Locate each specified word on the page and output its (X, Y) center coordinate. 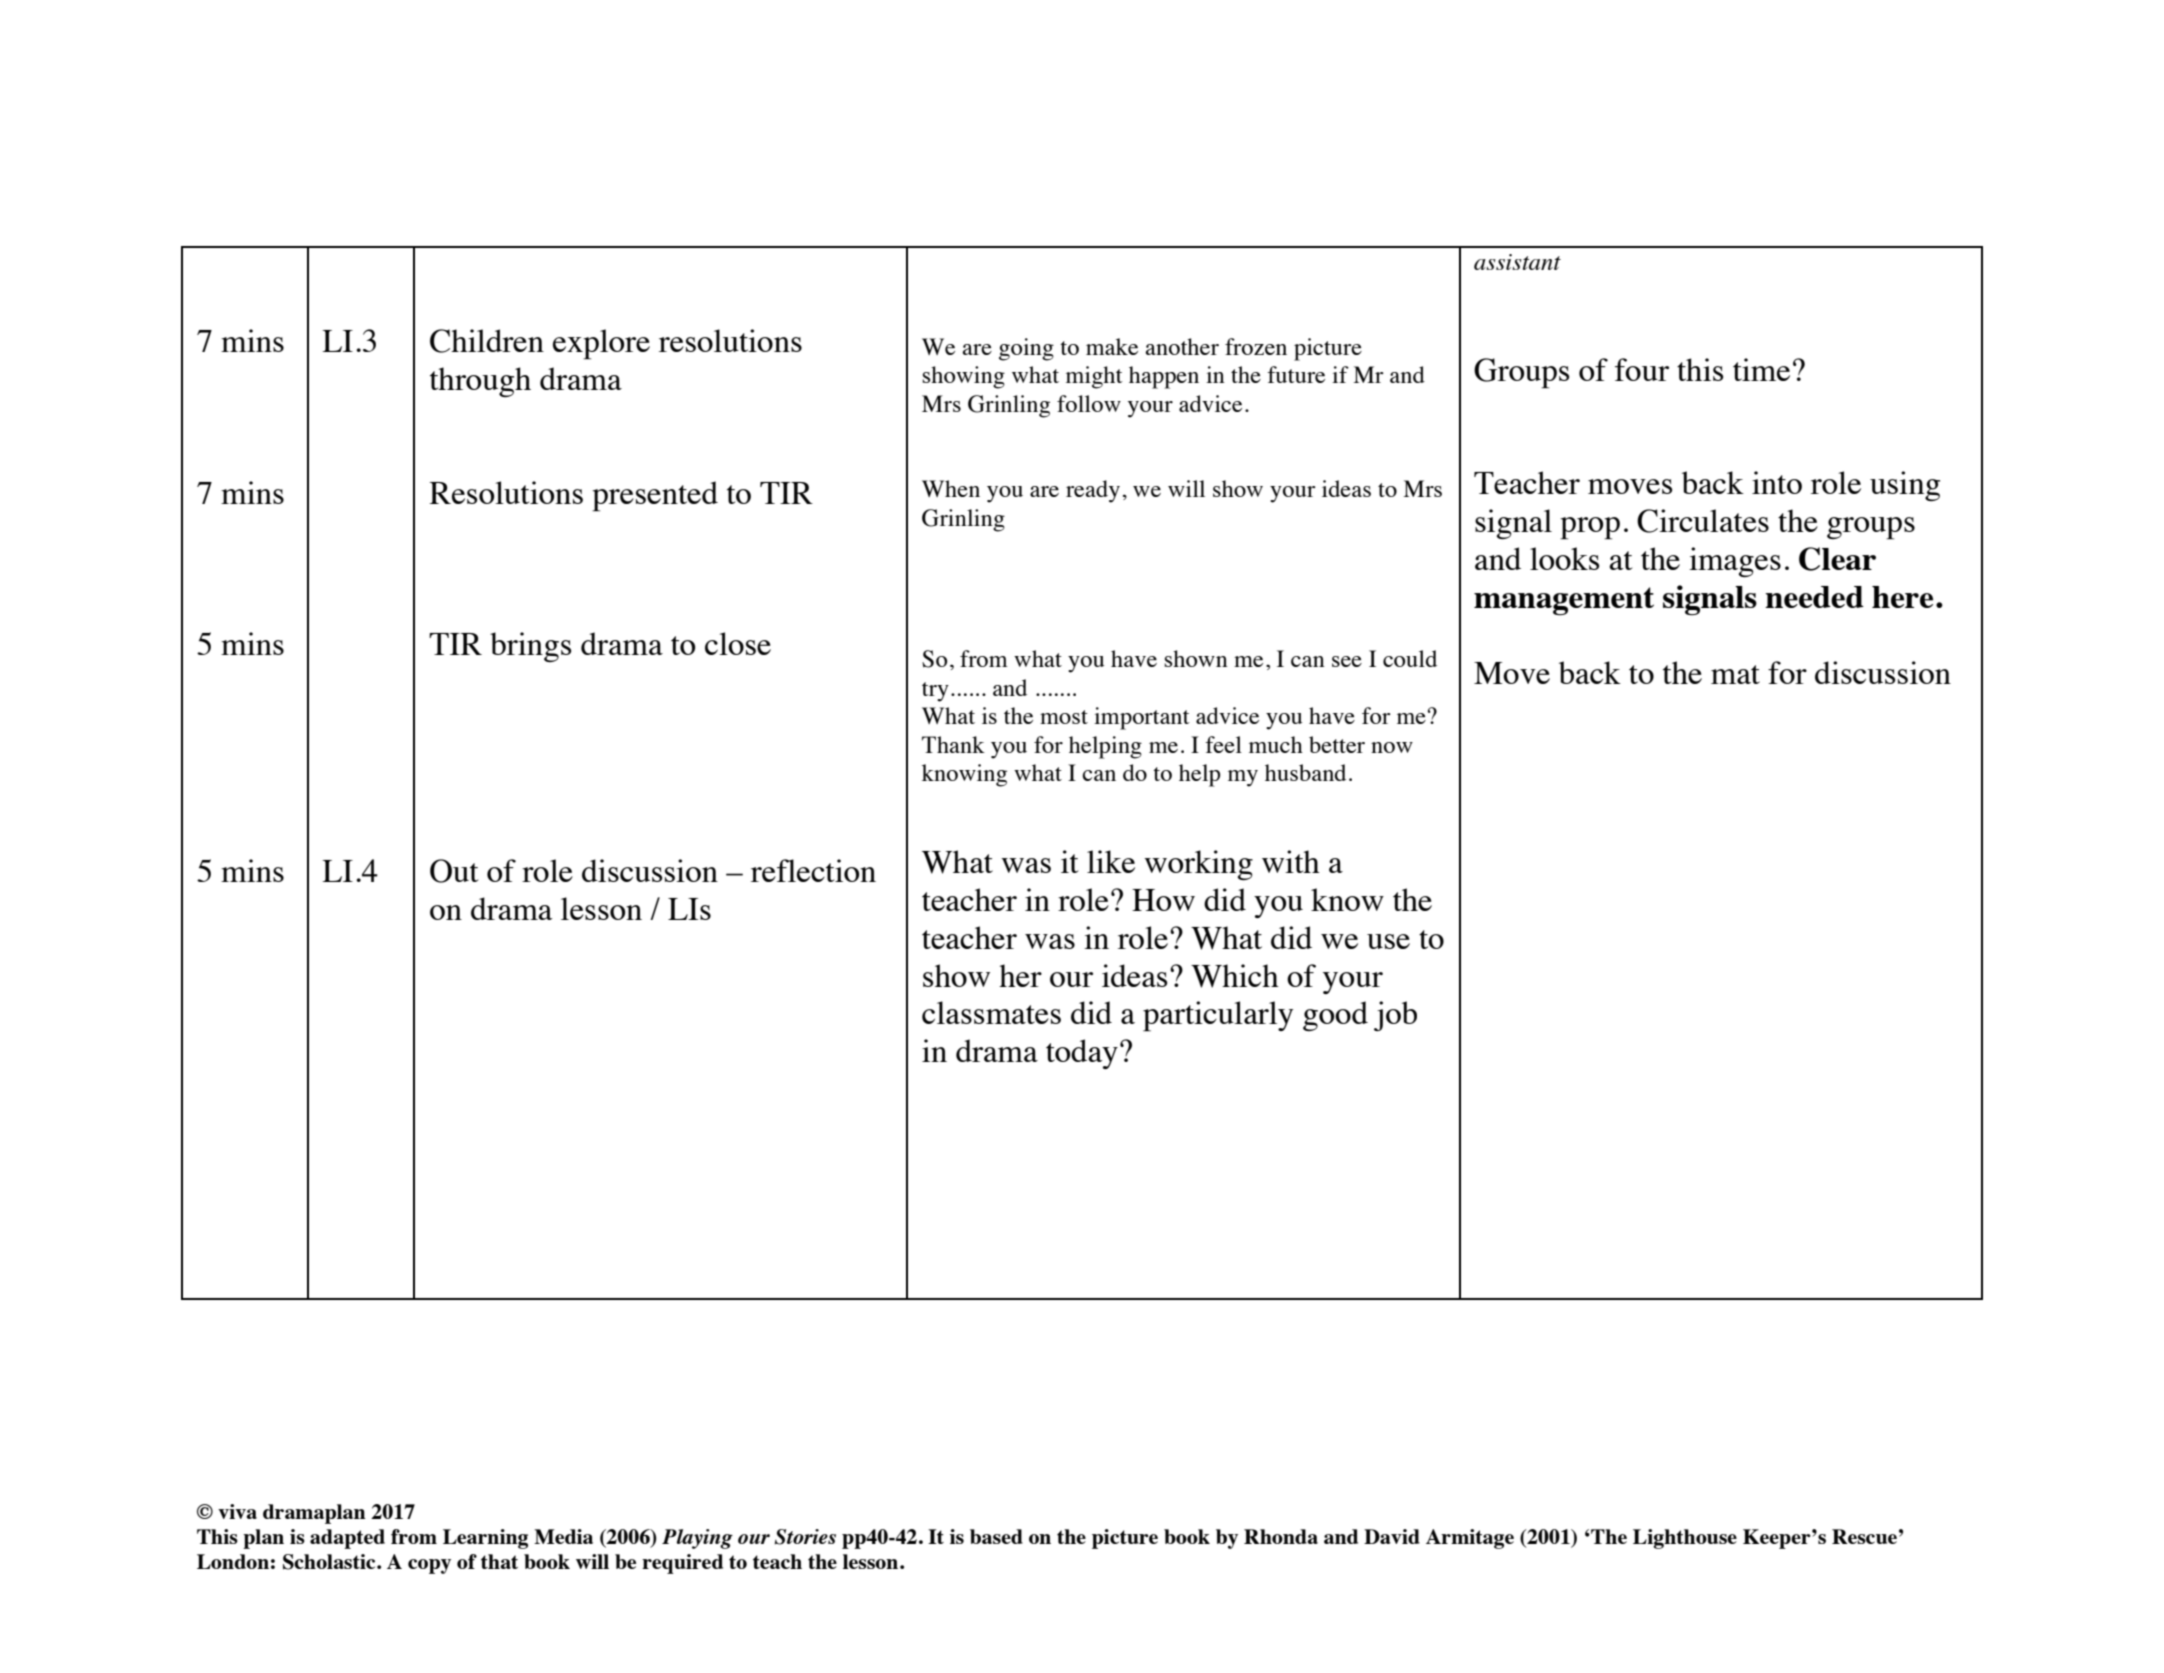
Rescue (1864, 1536)
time (1761, 369)
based (996, 1536)
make (1112, 346)
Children (487, 341)
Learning (485, 1539)
